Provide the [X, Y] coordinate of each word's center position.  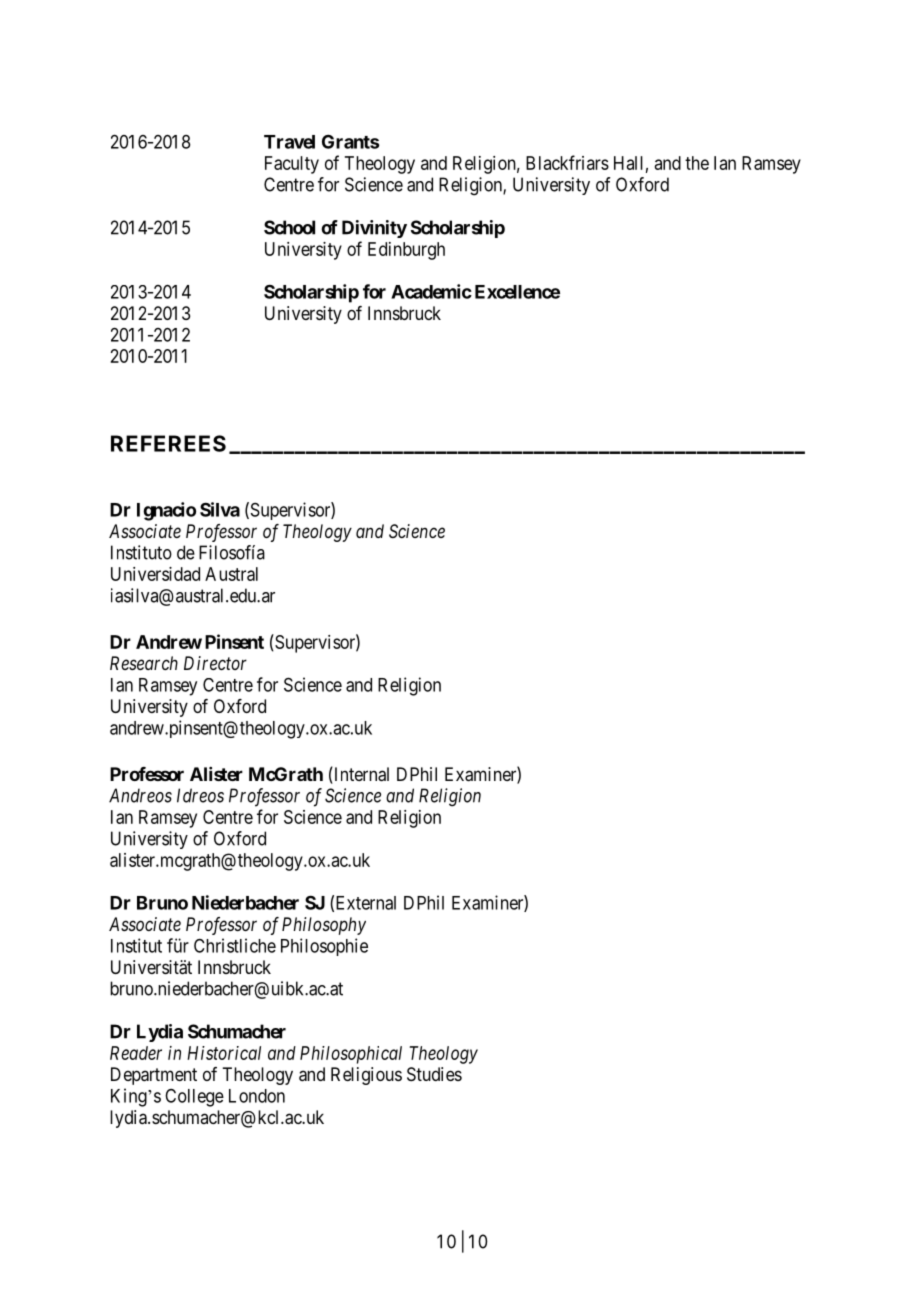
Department [154, 1076]
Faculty [292, 165]
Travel [289, 142]
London [257, 1096]
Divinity [374, 229]
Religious [366, 1076]
